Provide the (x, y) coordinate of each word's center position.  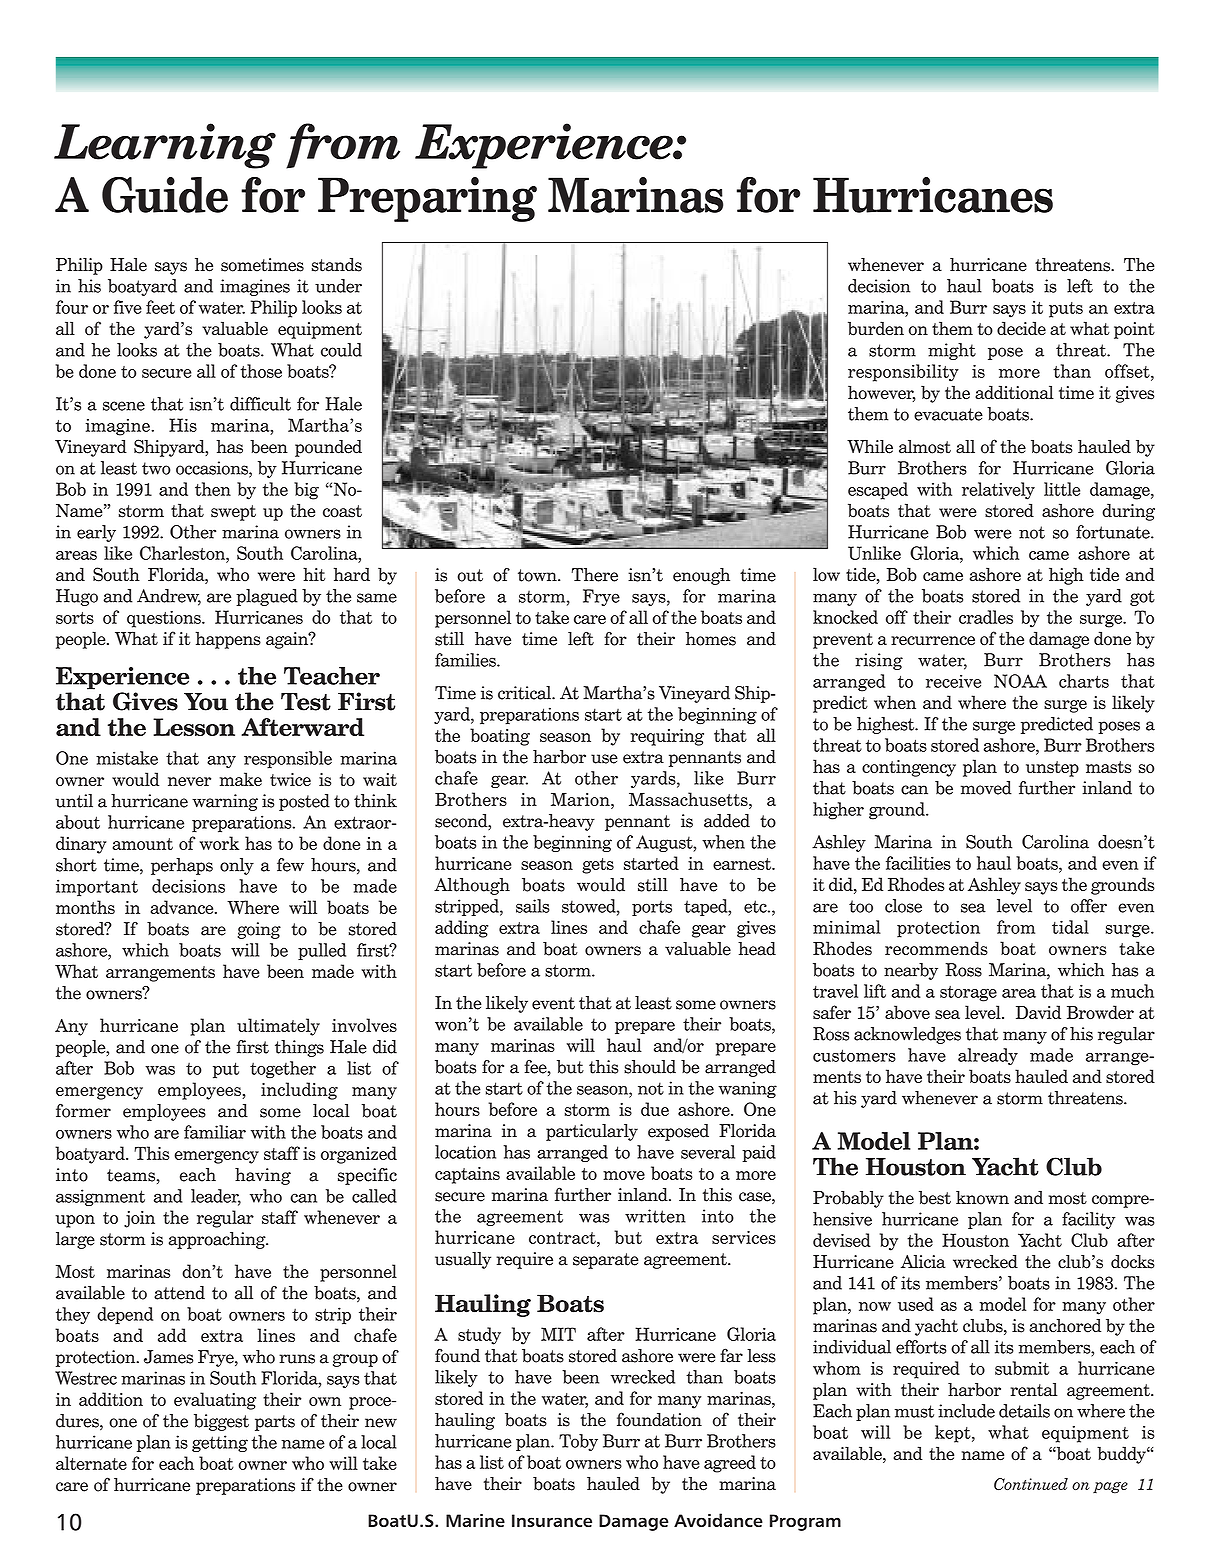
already (988, 1056)
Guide (165, 195)
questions (165, 619)
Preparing (427, 199)
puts (1066, 310)
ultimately (278, 1027)
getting (220, 1443)
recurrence (933, 641)
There (594, 575)
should (650, 1067)
